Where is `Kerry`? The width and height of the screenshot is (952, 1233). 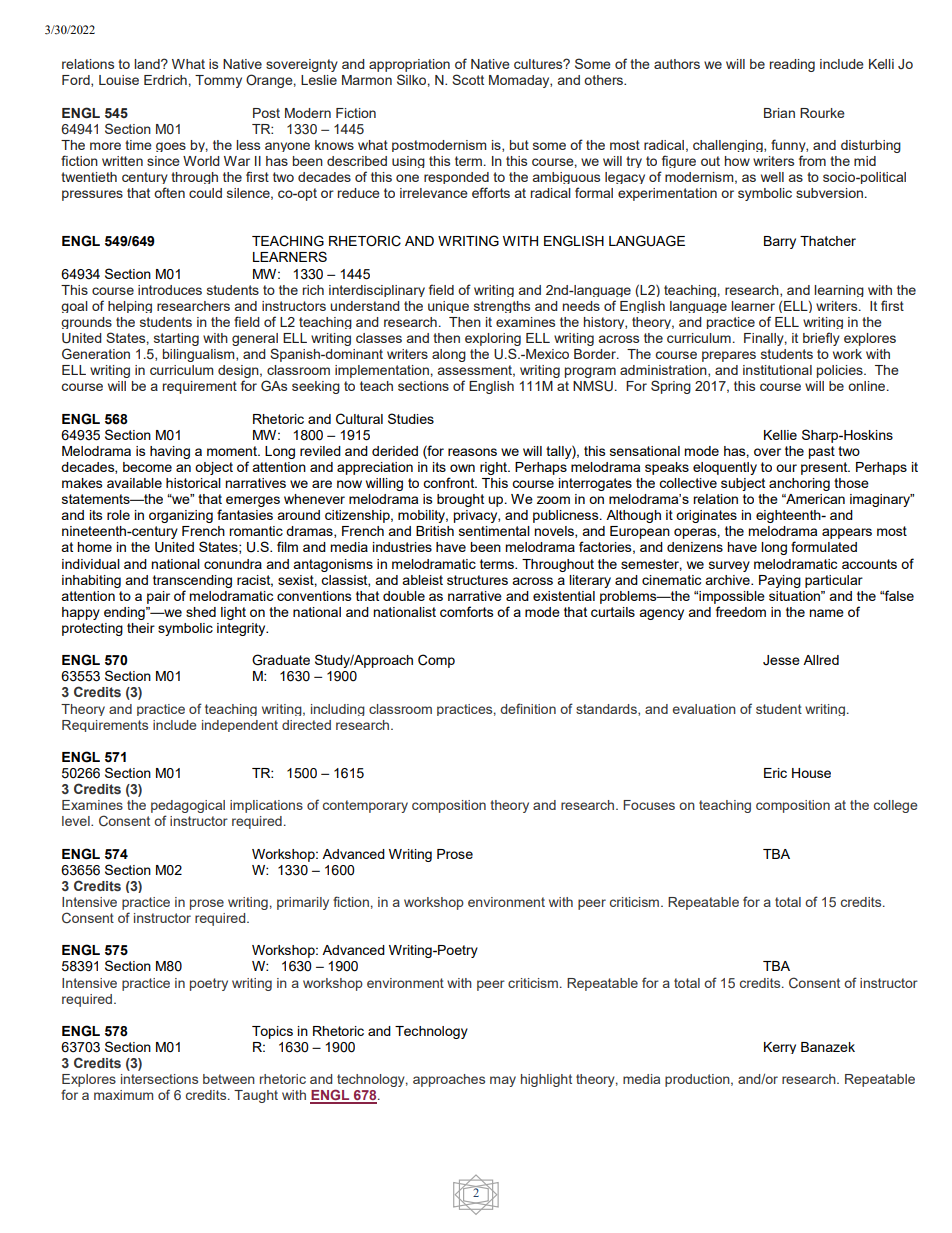 Kerry is located at coordinates (780, 1048).
